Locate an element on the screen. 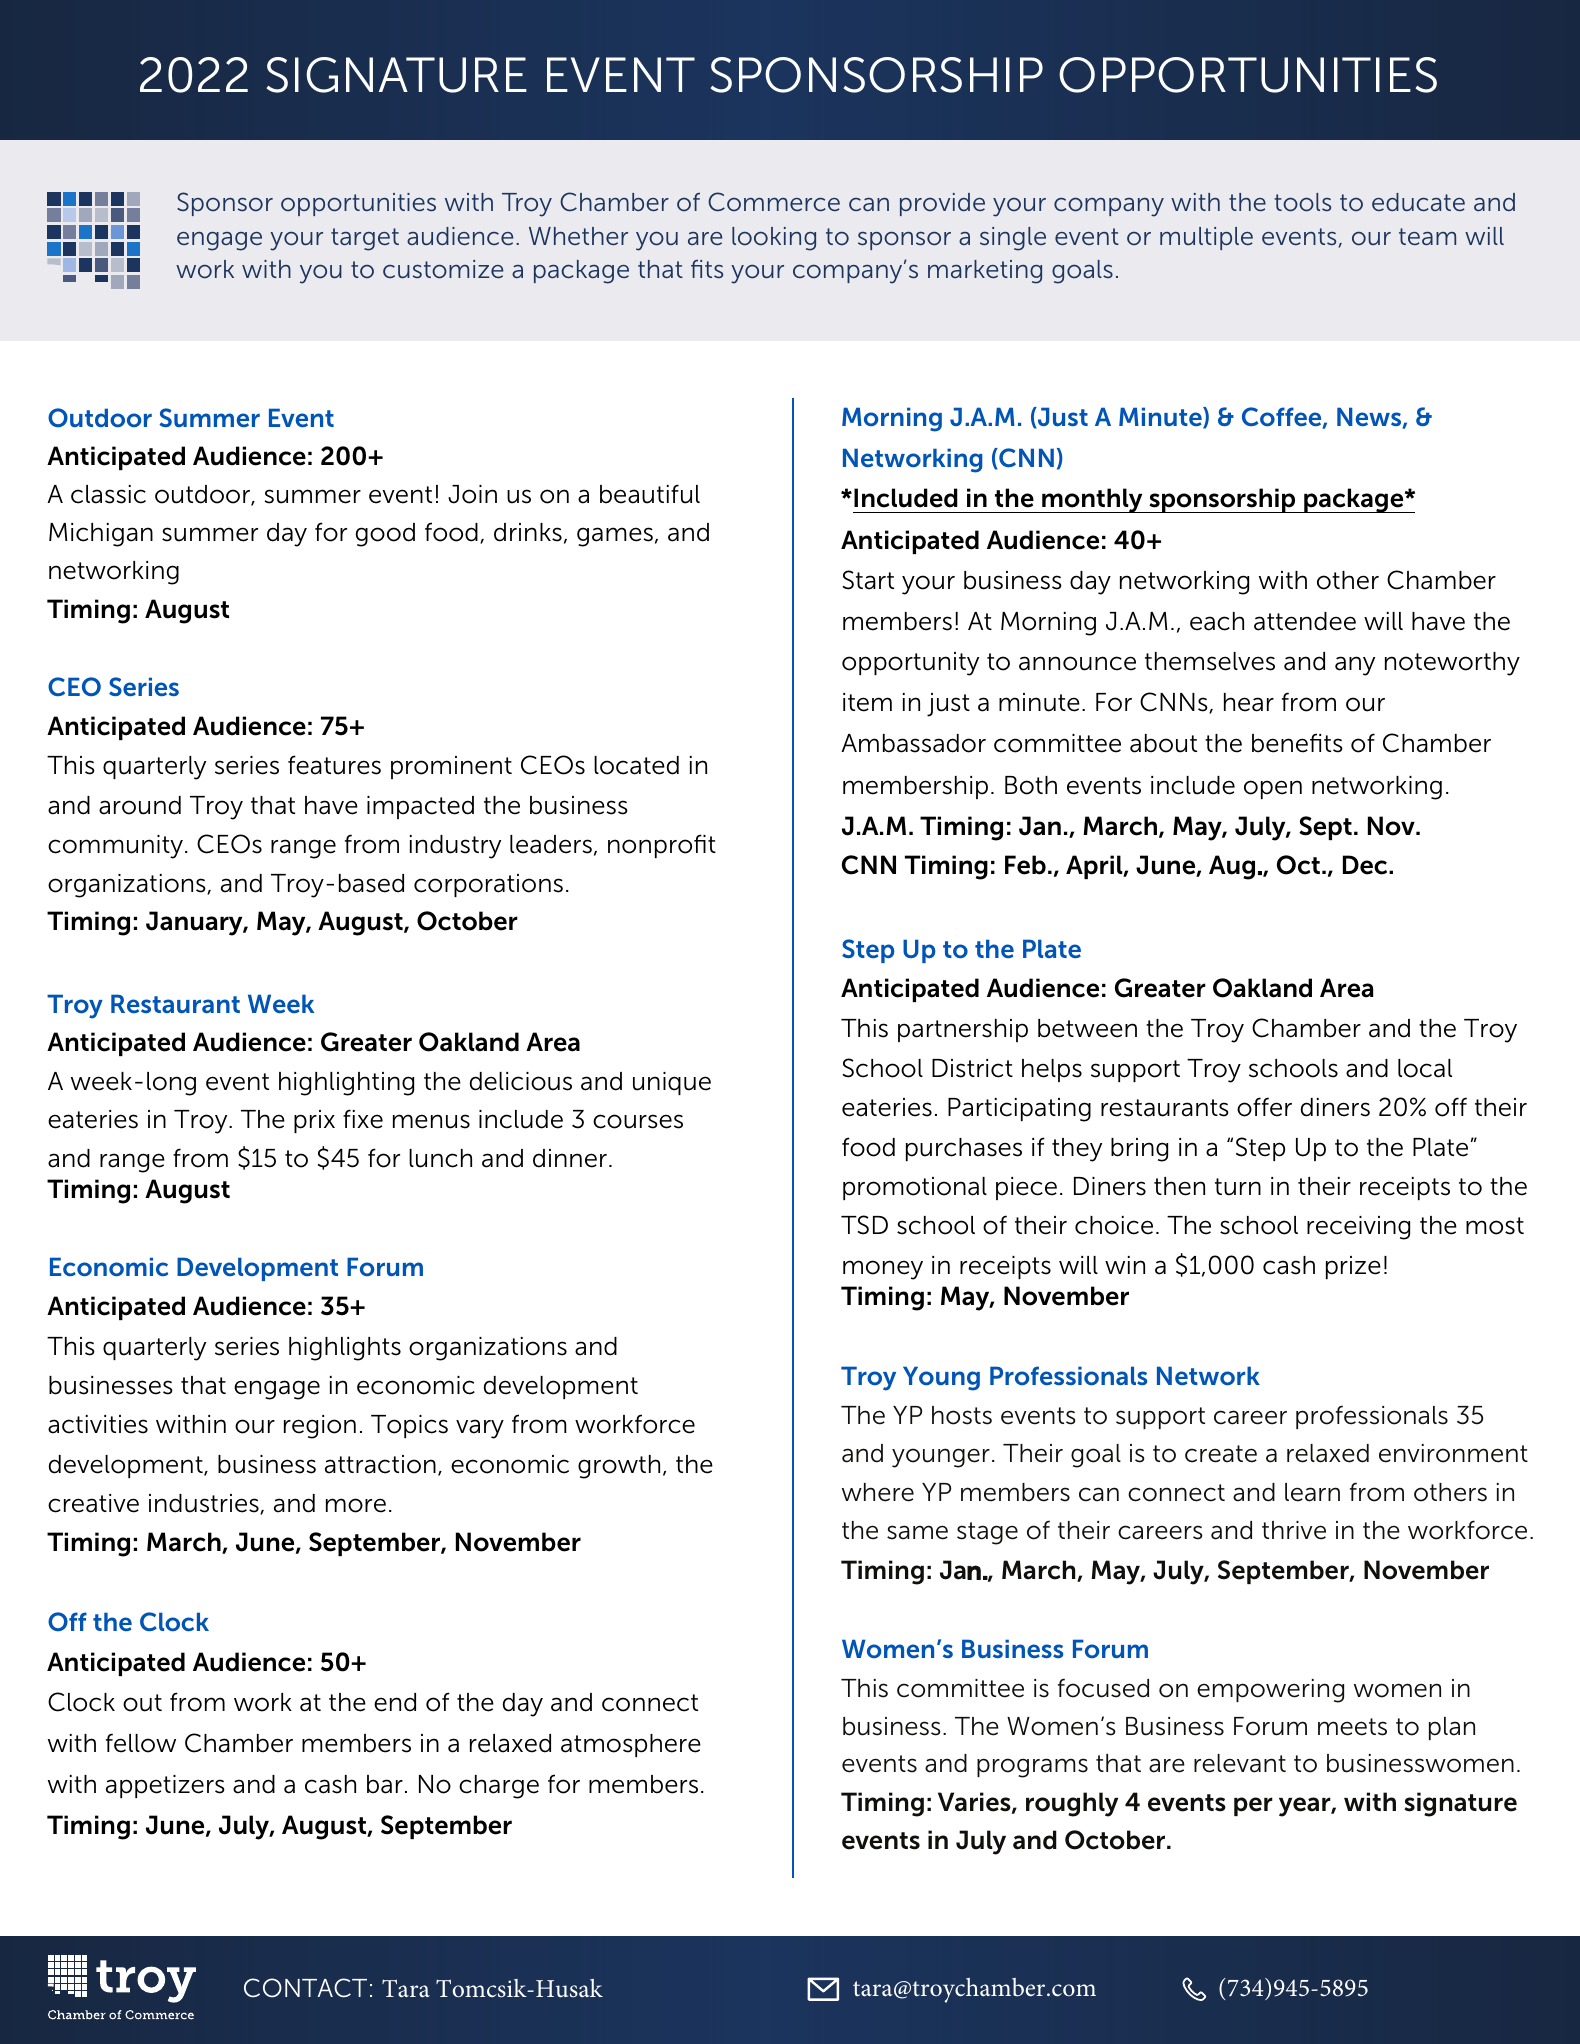  create is located at coordinates (1221, 1454).
